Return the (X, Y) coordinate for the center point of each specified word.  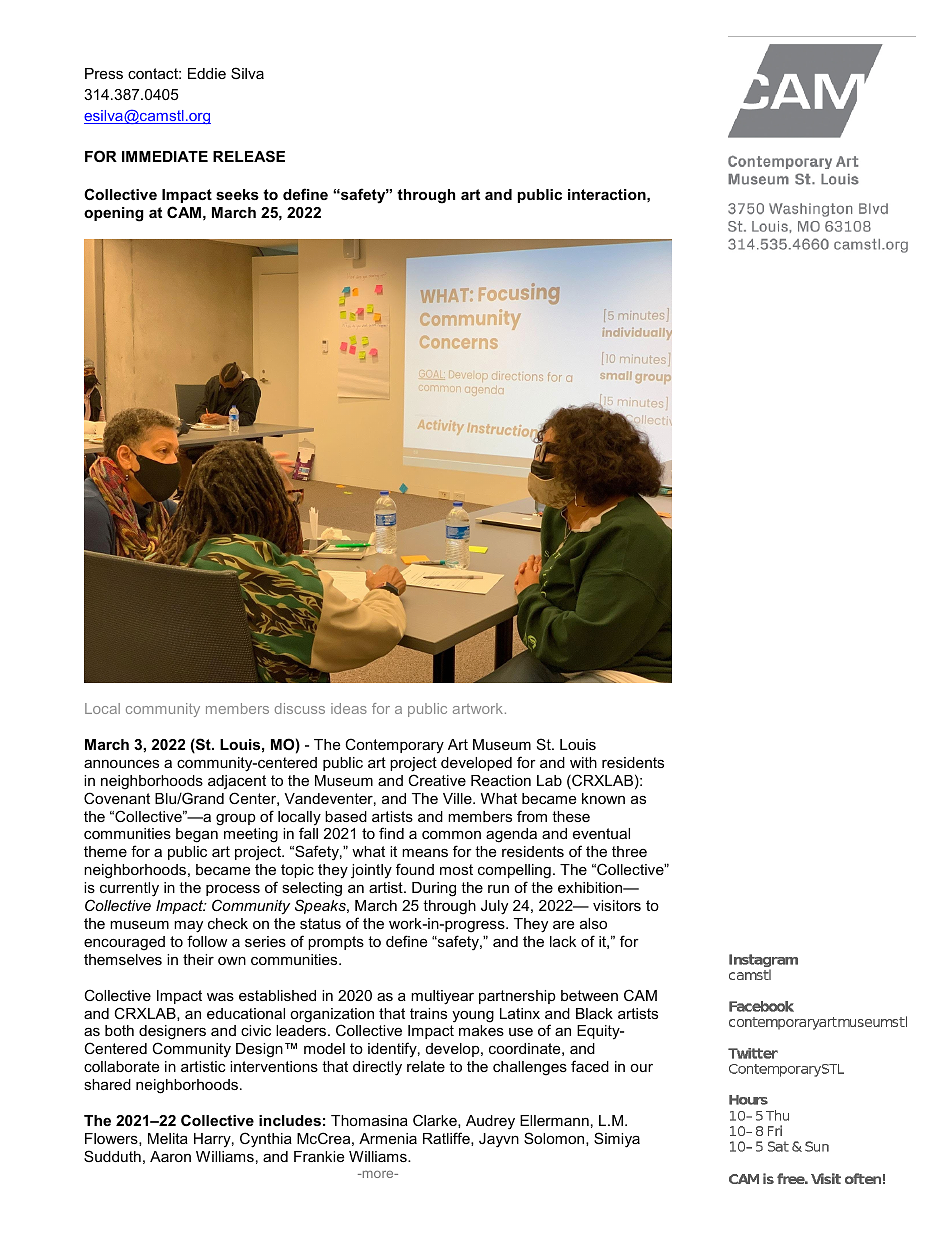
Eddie (207, 73)
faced (590, 1066)
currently (129, 889)
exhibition (591, 887)
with (583, 762)
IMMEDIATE (165, 156)
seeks (237, 194)
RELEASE (249, 156)
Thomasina (369, 1120)
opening (114, 214)
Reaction (501, 780)
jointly (371, 871)
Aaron (170, 1156)
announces (121, 763)
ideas (349, 708)
